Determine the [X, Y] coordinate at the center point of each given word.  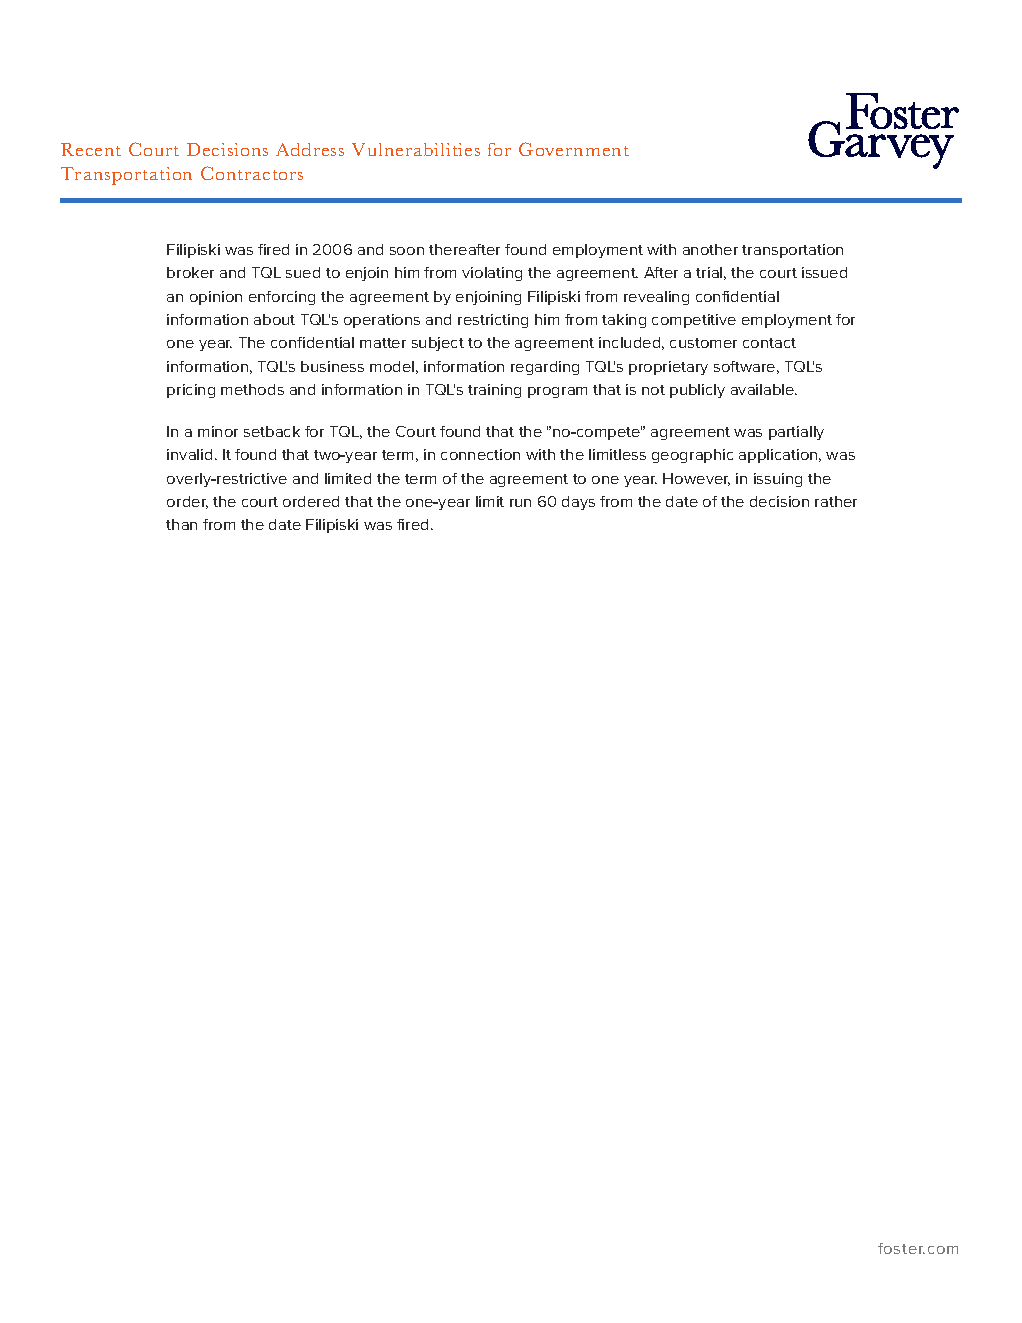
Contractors [252, 173]
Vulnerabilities [416, 149]
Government [574, 149]
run [520, 503]
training [494, 391]
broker [190, 272]
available [764, 389]
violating [492, 274]
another [710, 249]
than [181, 524]
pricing [191, 391]
